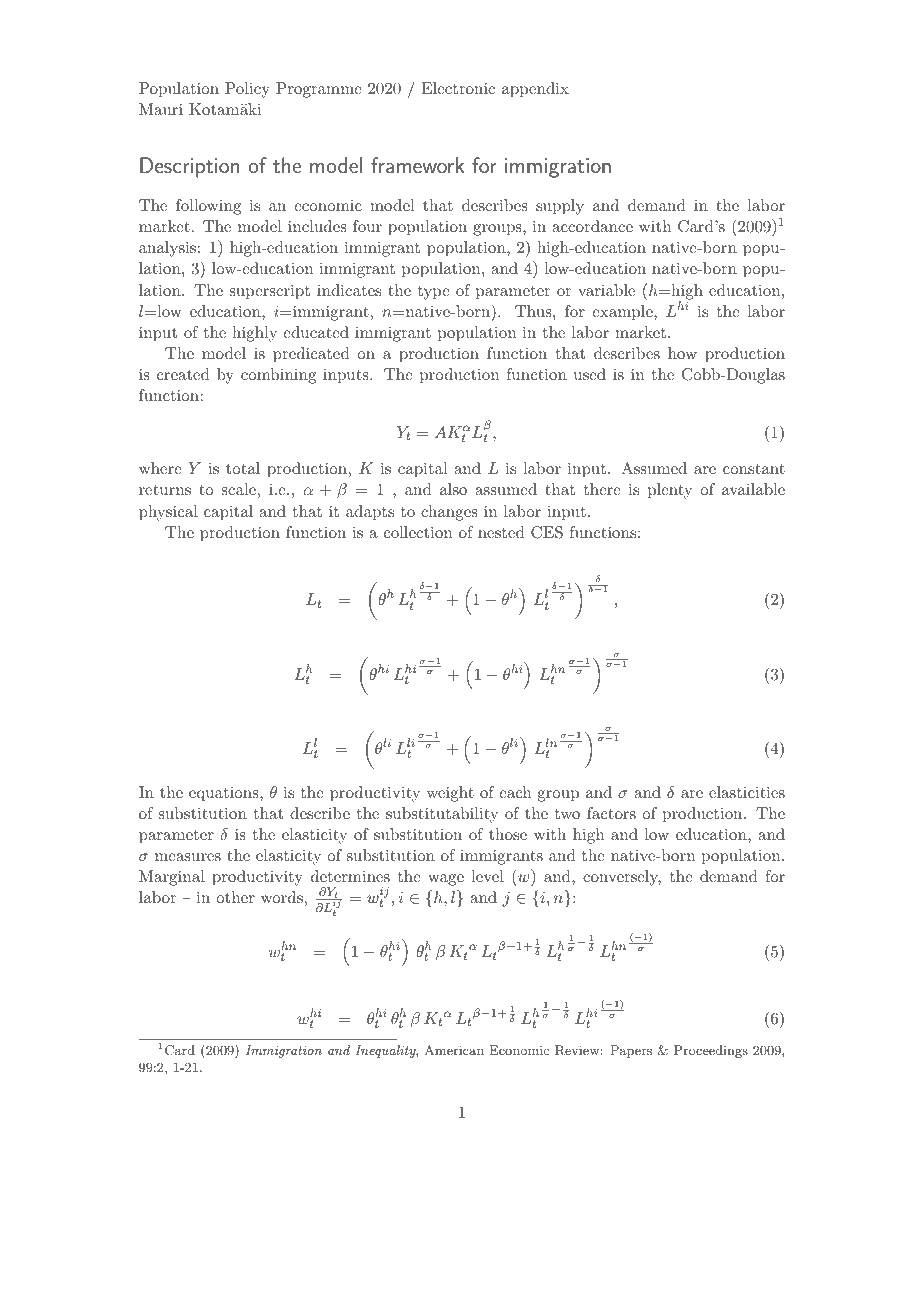  Describe the element at coordinates (682, 353) in the screenshot. I see `how` at that location.
